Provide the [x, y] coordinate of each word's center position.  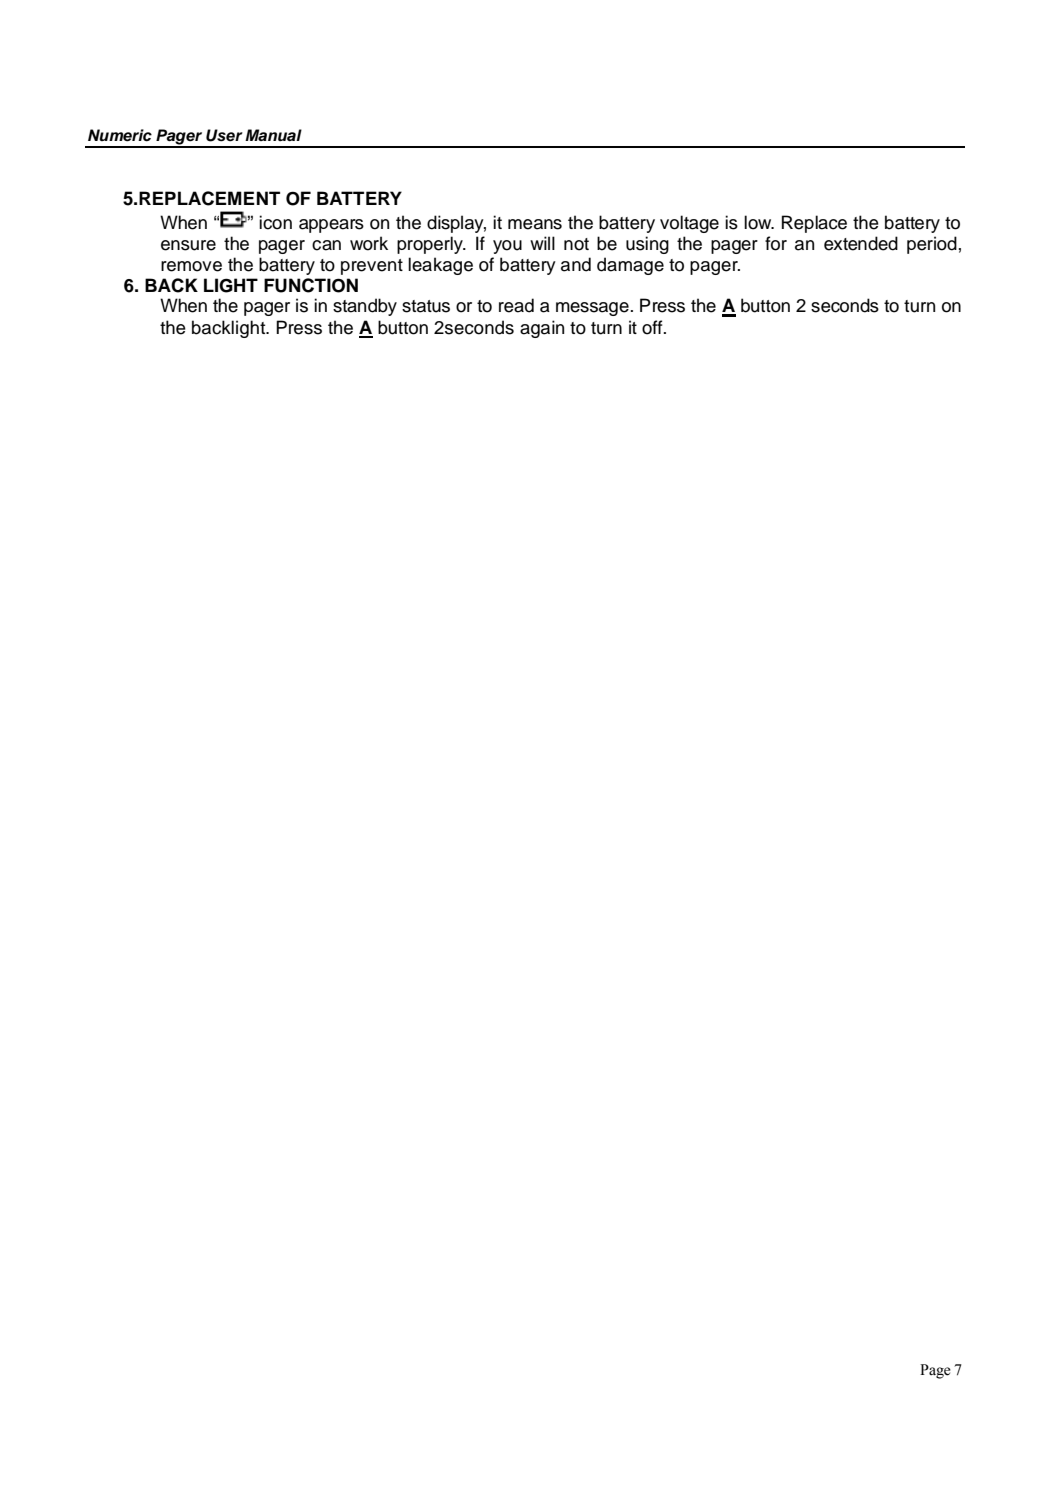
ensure [188, 245]
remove [191, 266]
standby [365, 307]
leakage [440, 266]
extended [861, 243]
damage [630, 266]
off [653, 327]
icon [275, 222]
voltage [689, 224]
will [542, 243]
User [224, 135]
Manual [273, 135]
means [535, 224]
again [542, 329]
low [759, 222]
